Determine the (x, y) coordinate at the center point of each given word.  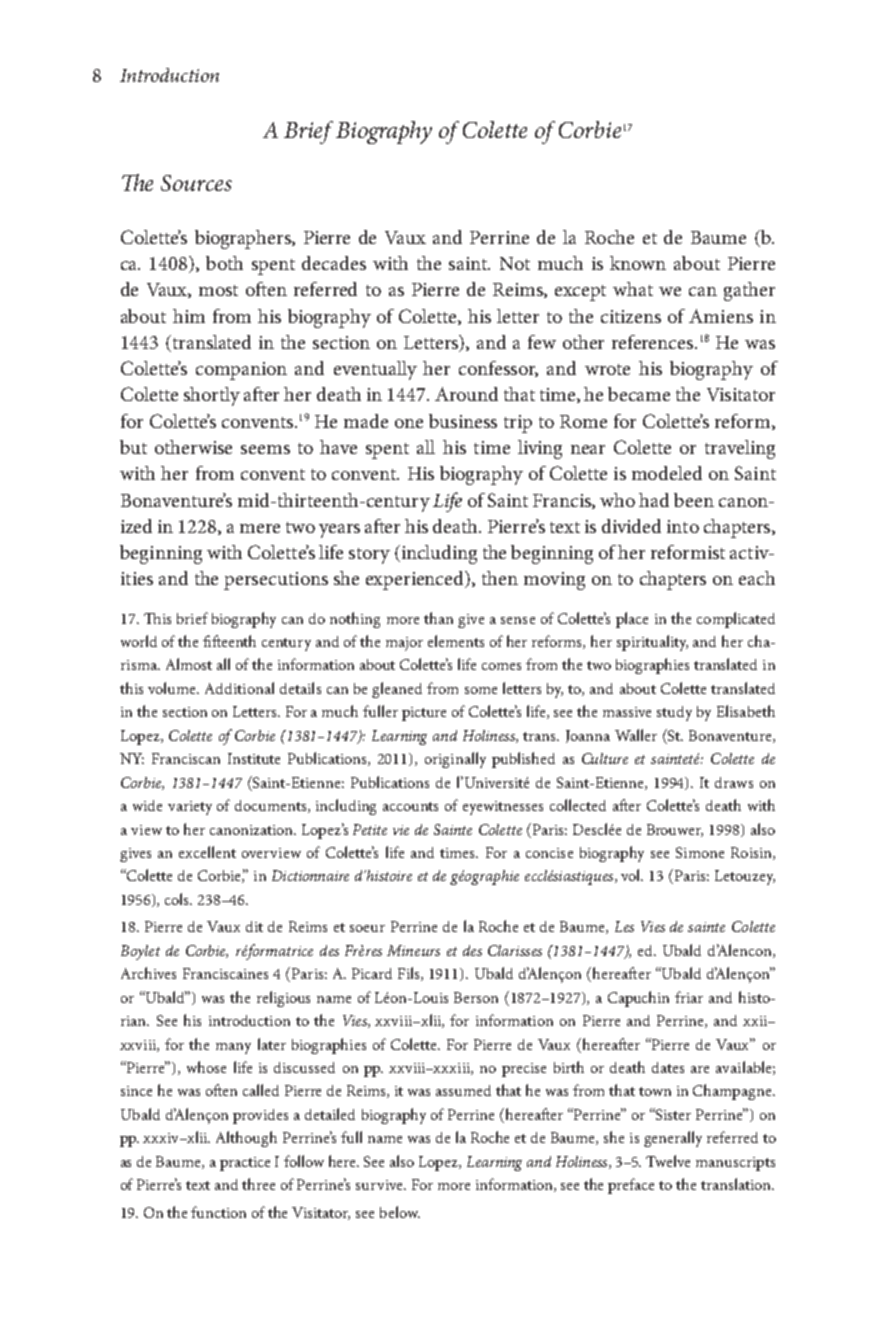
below (400, 1212)
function (218, 1212)
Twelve (668, 1161)
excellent (207, 852)
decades (334, 263)
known (638, 263)
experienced (416, 580)
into (683, 526)
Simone (700, 852)
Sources (196, 183)
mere (260, 528)
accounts (410, 806)
